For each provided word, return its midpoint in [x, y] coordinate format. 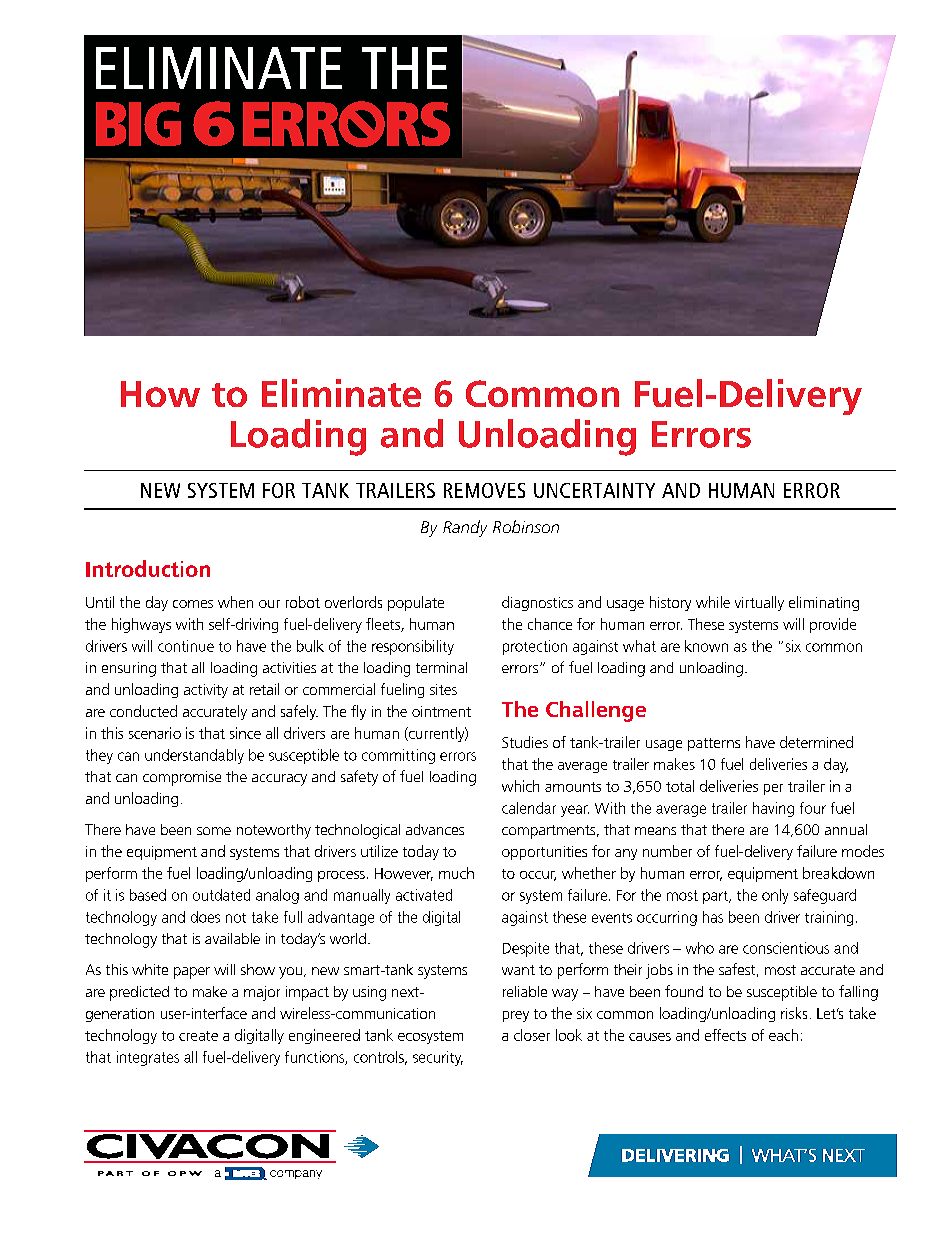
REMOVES [484, 490]
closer [532, 1035]
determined [816, 742]
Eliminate [341, 393]
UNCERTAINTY [594, 490]
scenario [155, 733]
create [198, 1036]
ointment [441, 711]
